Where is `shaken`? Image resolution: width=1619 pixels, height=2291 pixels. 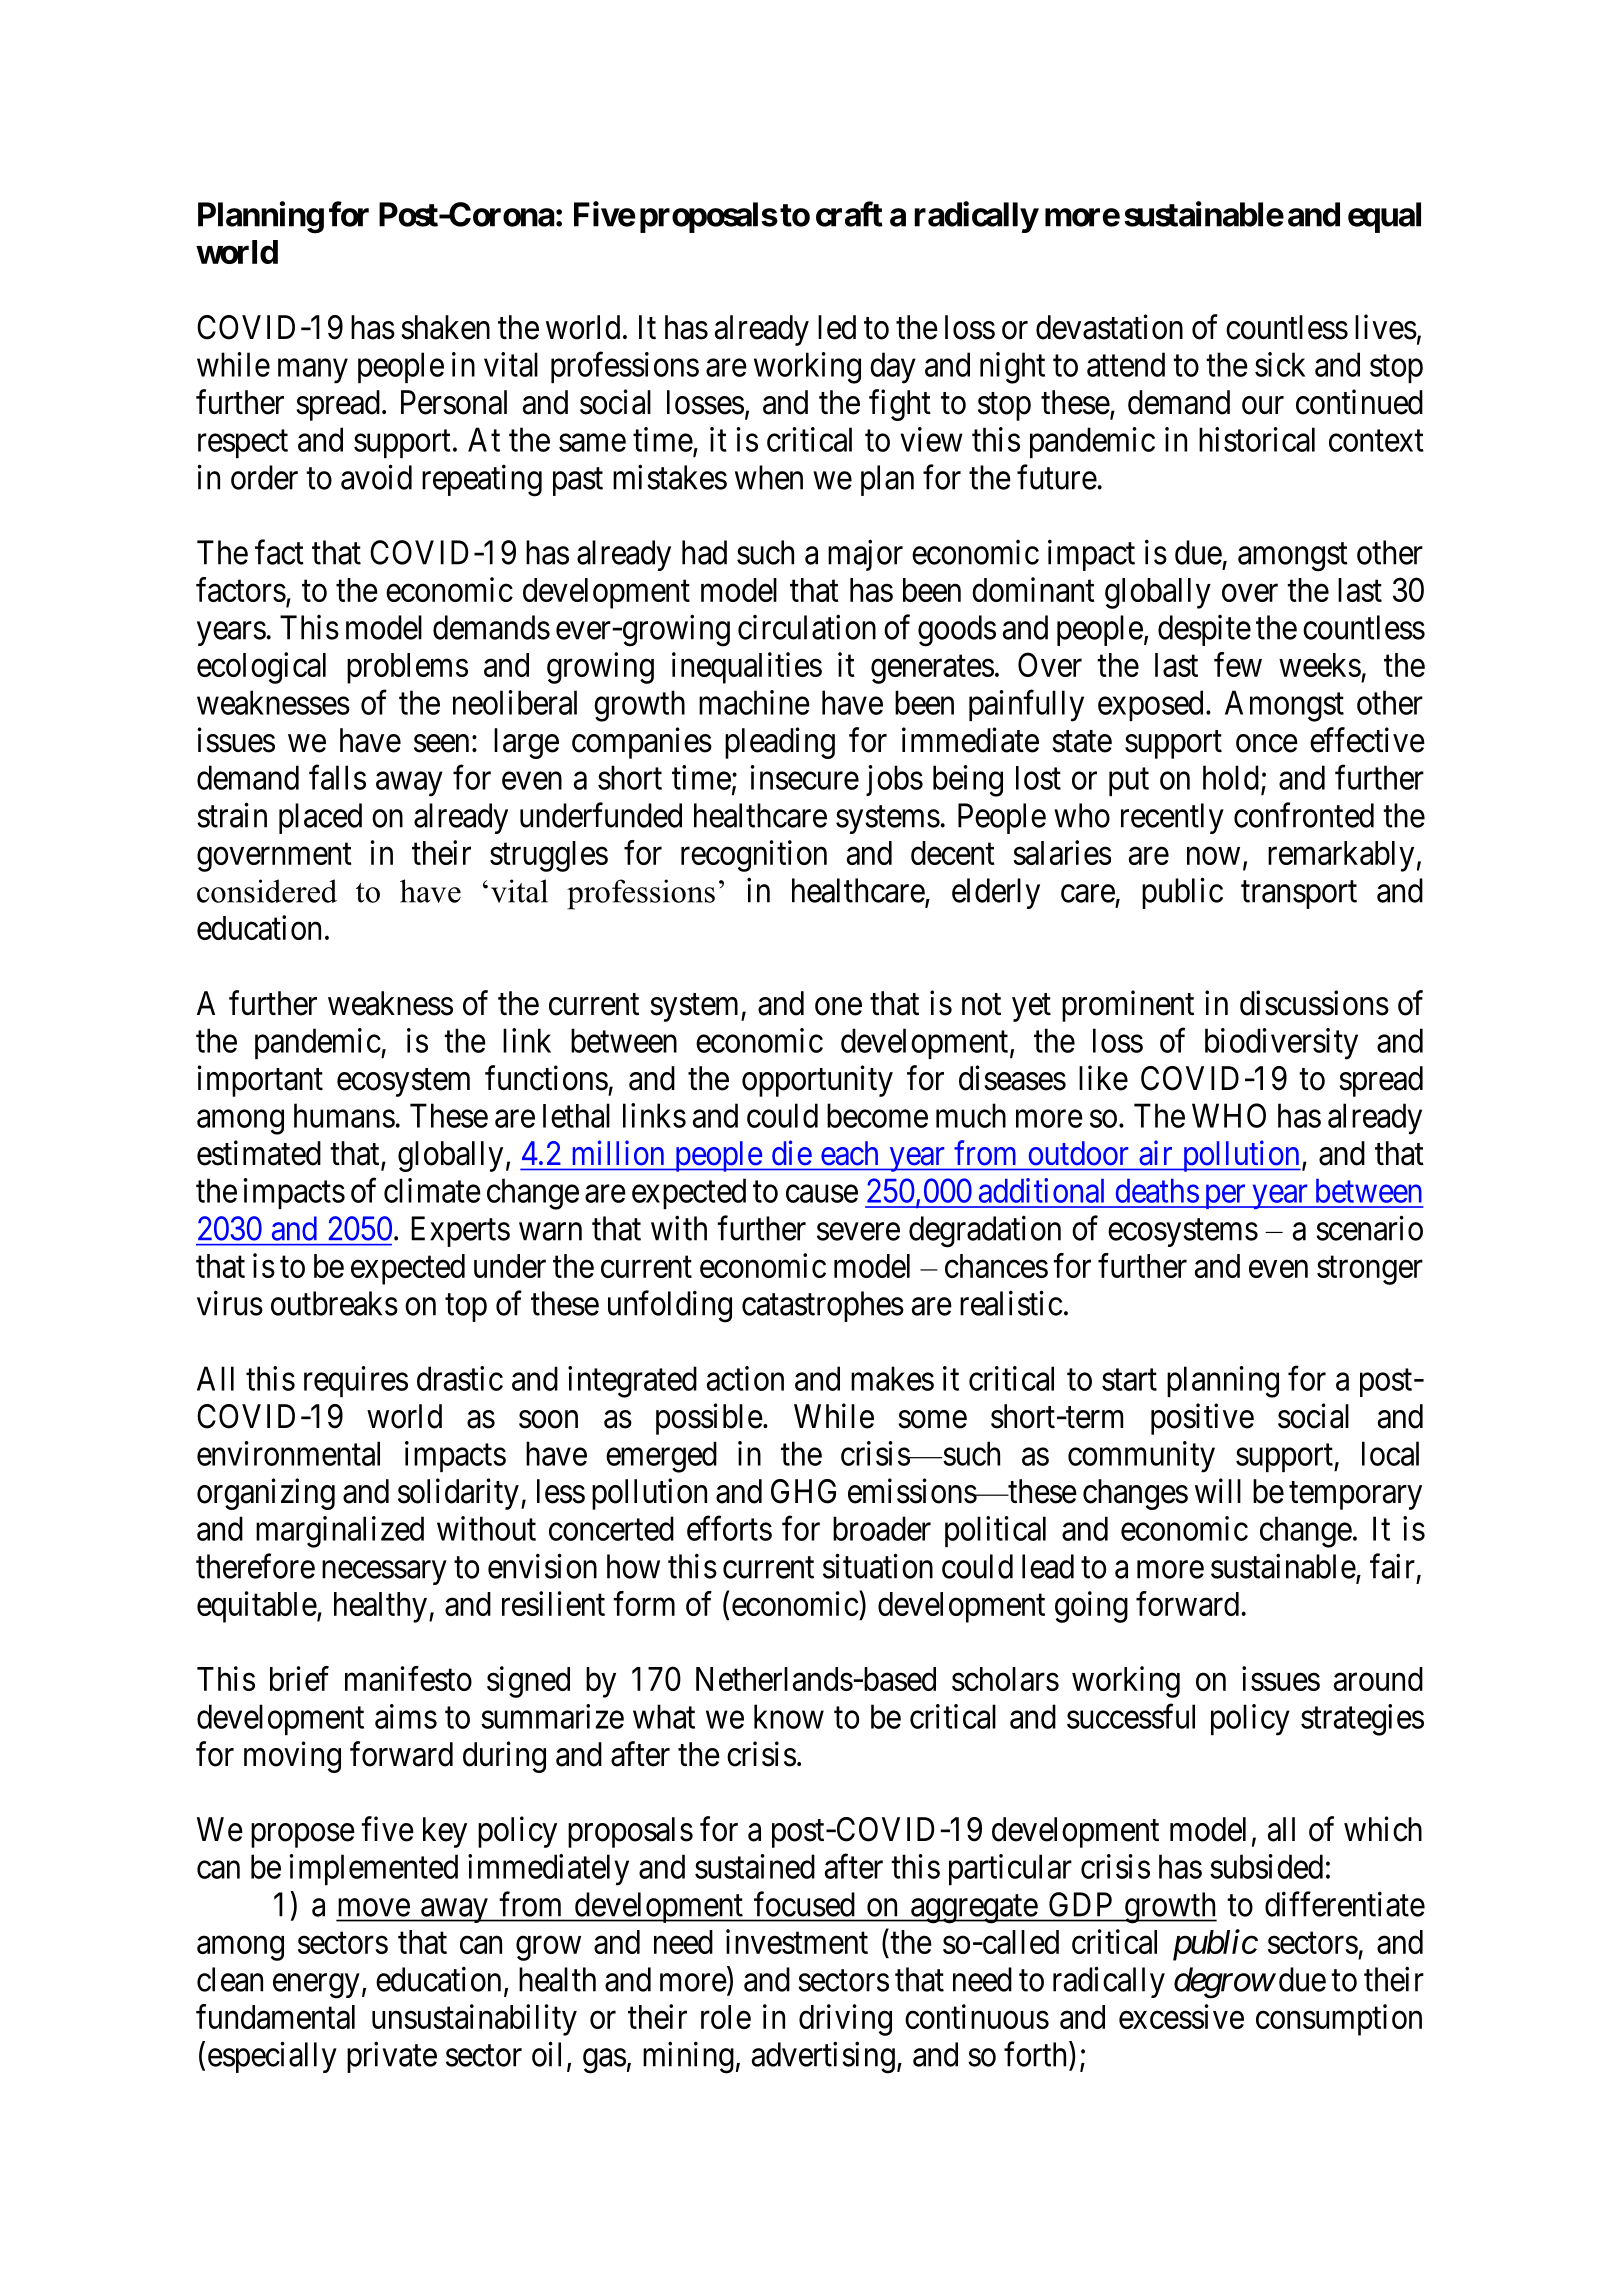 shaken is located at coordinates (446, 327).
